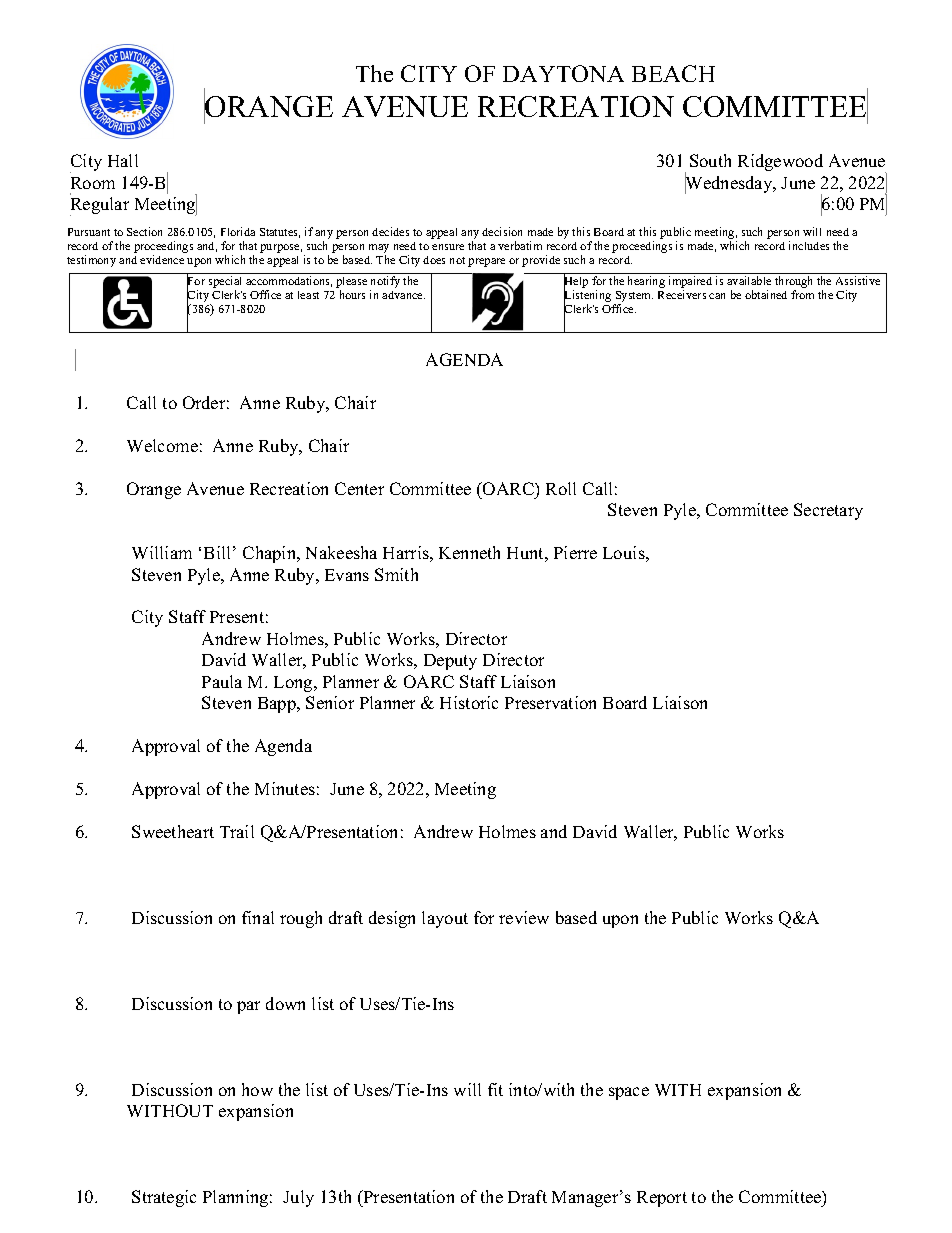 This image has width=952, height=1233. Describe the element at coordinates (710, 160) in the image. I see `South` at that location.
